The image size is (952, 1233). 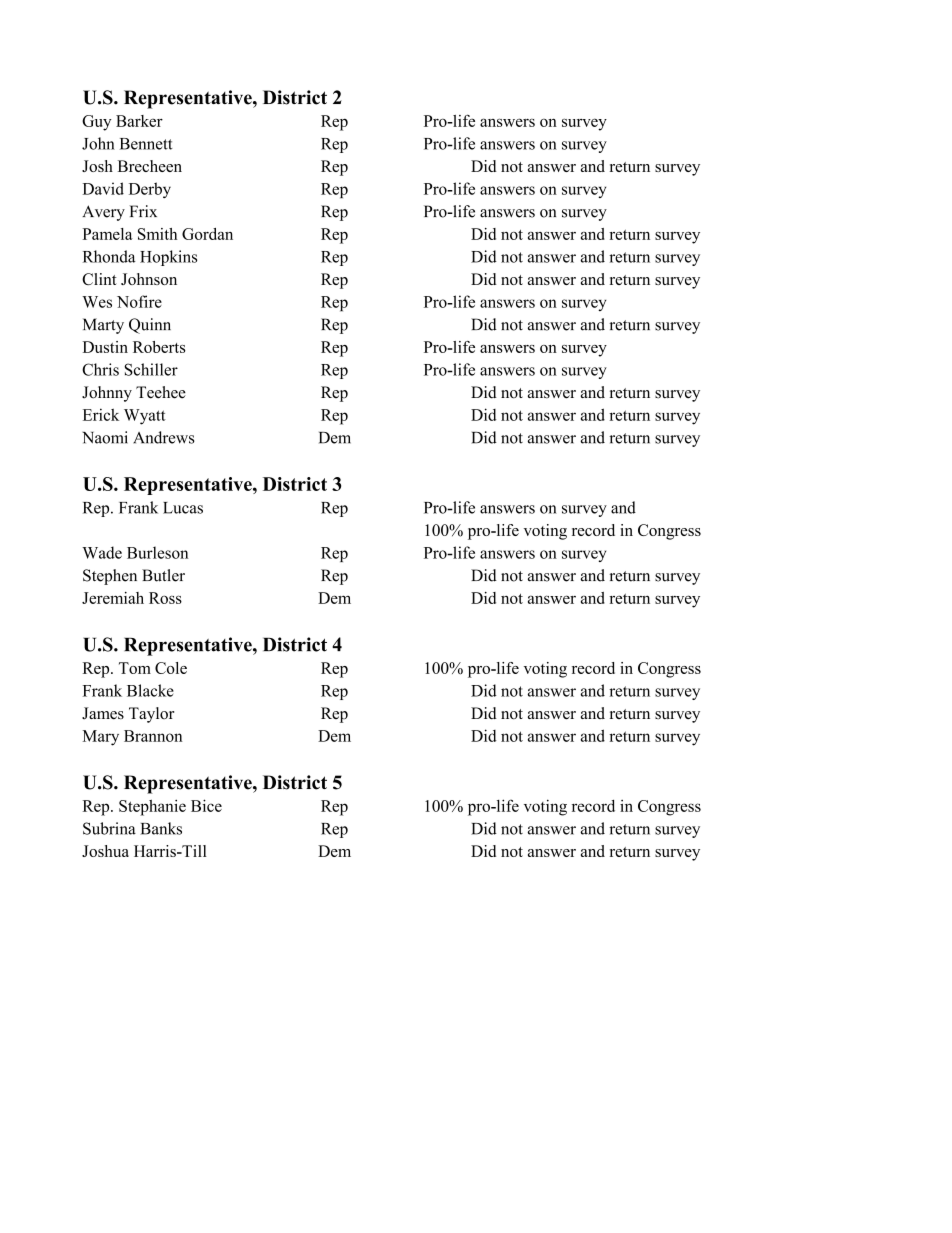 What do you see at coordinates (97, 123) in the document?
I see `Guy` at bounding box center [97, 123].
